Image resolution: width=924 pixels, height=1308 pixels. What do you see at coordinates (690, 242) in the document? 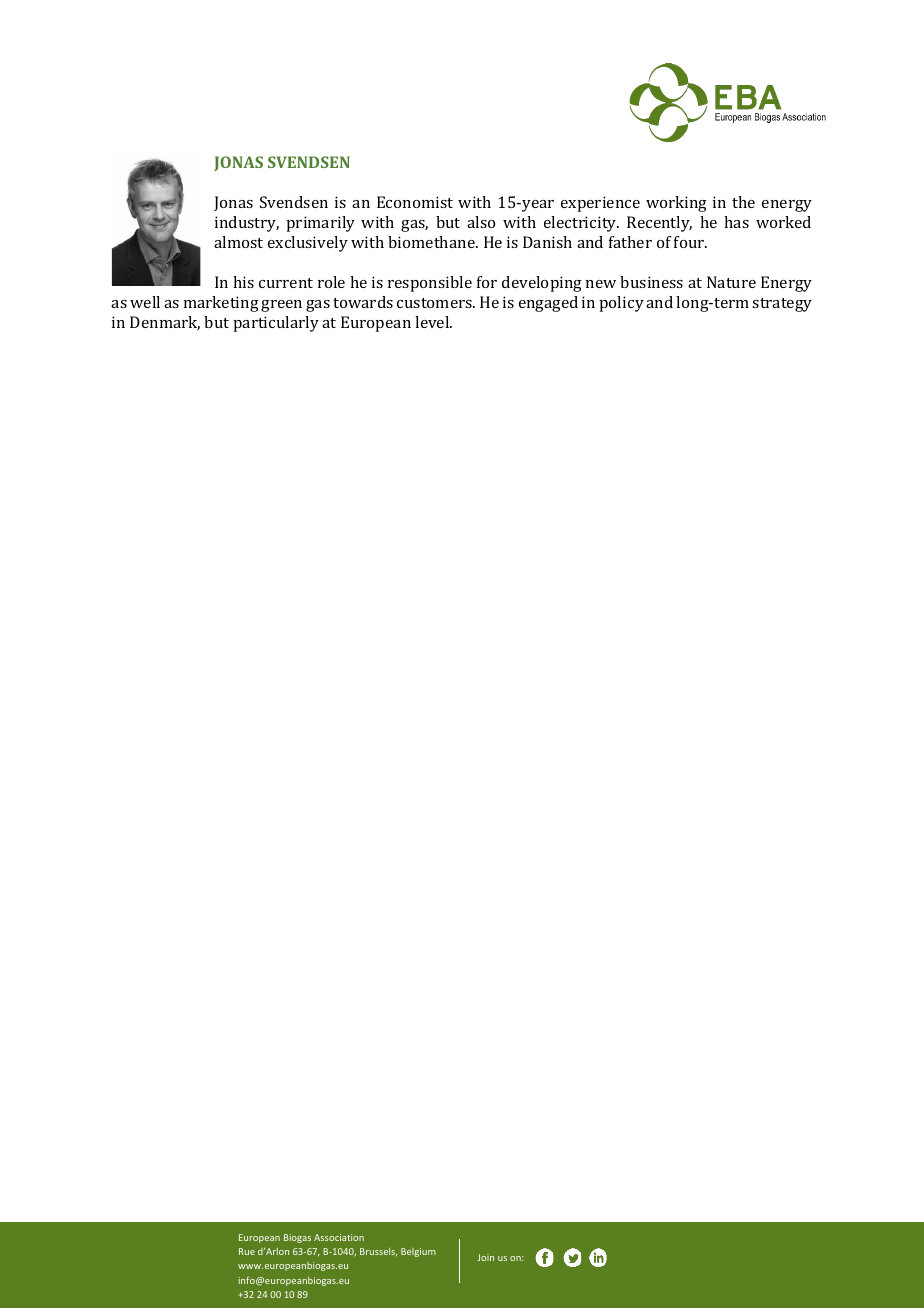
I see `four` at bounding box center [690, 242].
